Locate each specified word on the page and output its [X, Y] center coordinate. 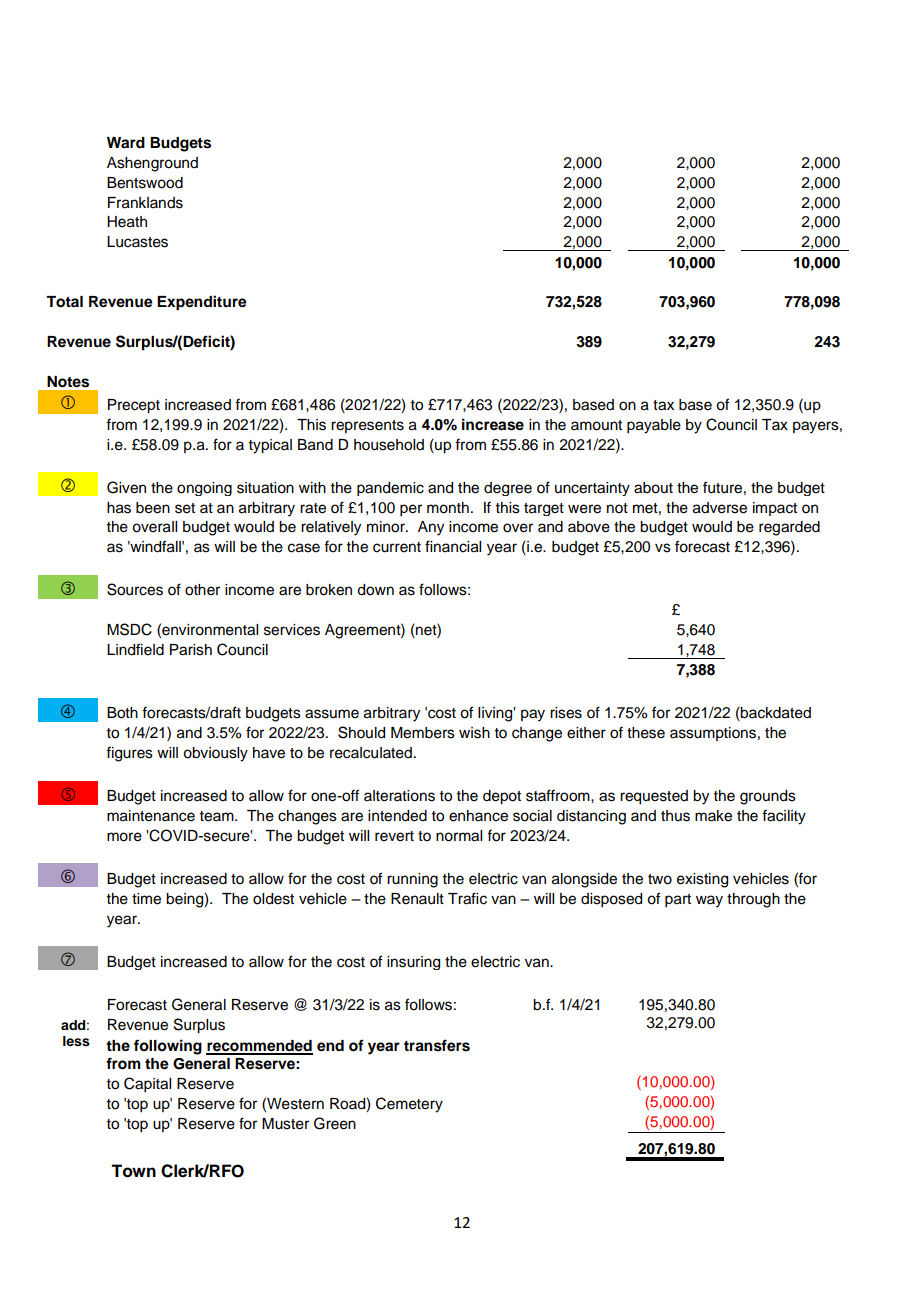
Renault [417, 899]
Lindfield [135, 649]
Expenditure [202, 303]
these [646, 733]
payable [654, 426]
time [146, 899]
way [709, 901]
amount [596, 425]
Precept [134, 406]
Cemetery [409, 1105]
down [375, 590]
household [389, 445]
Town [133, 1171]
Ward [126, 142]
